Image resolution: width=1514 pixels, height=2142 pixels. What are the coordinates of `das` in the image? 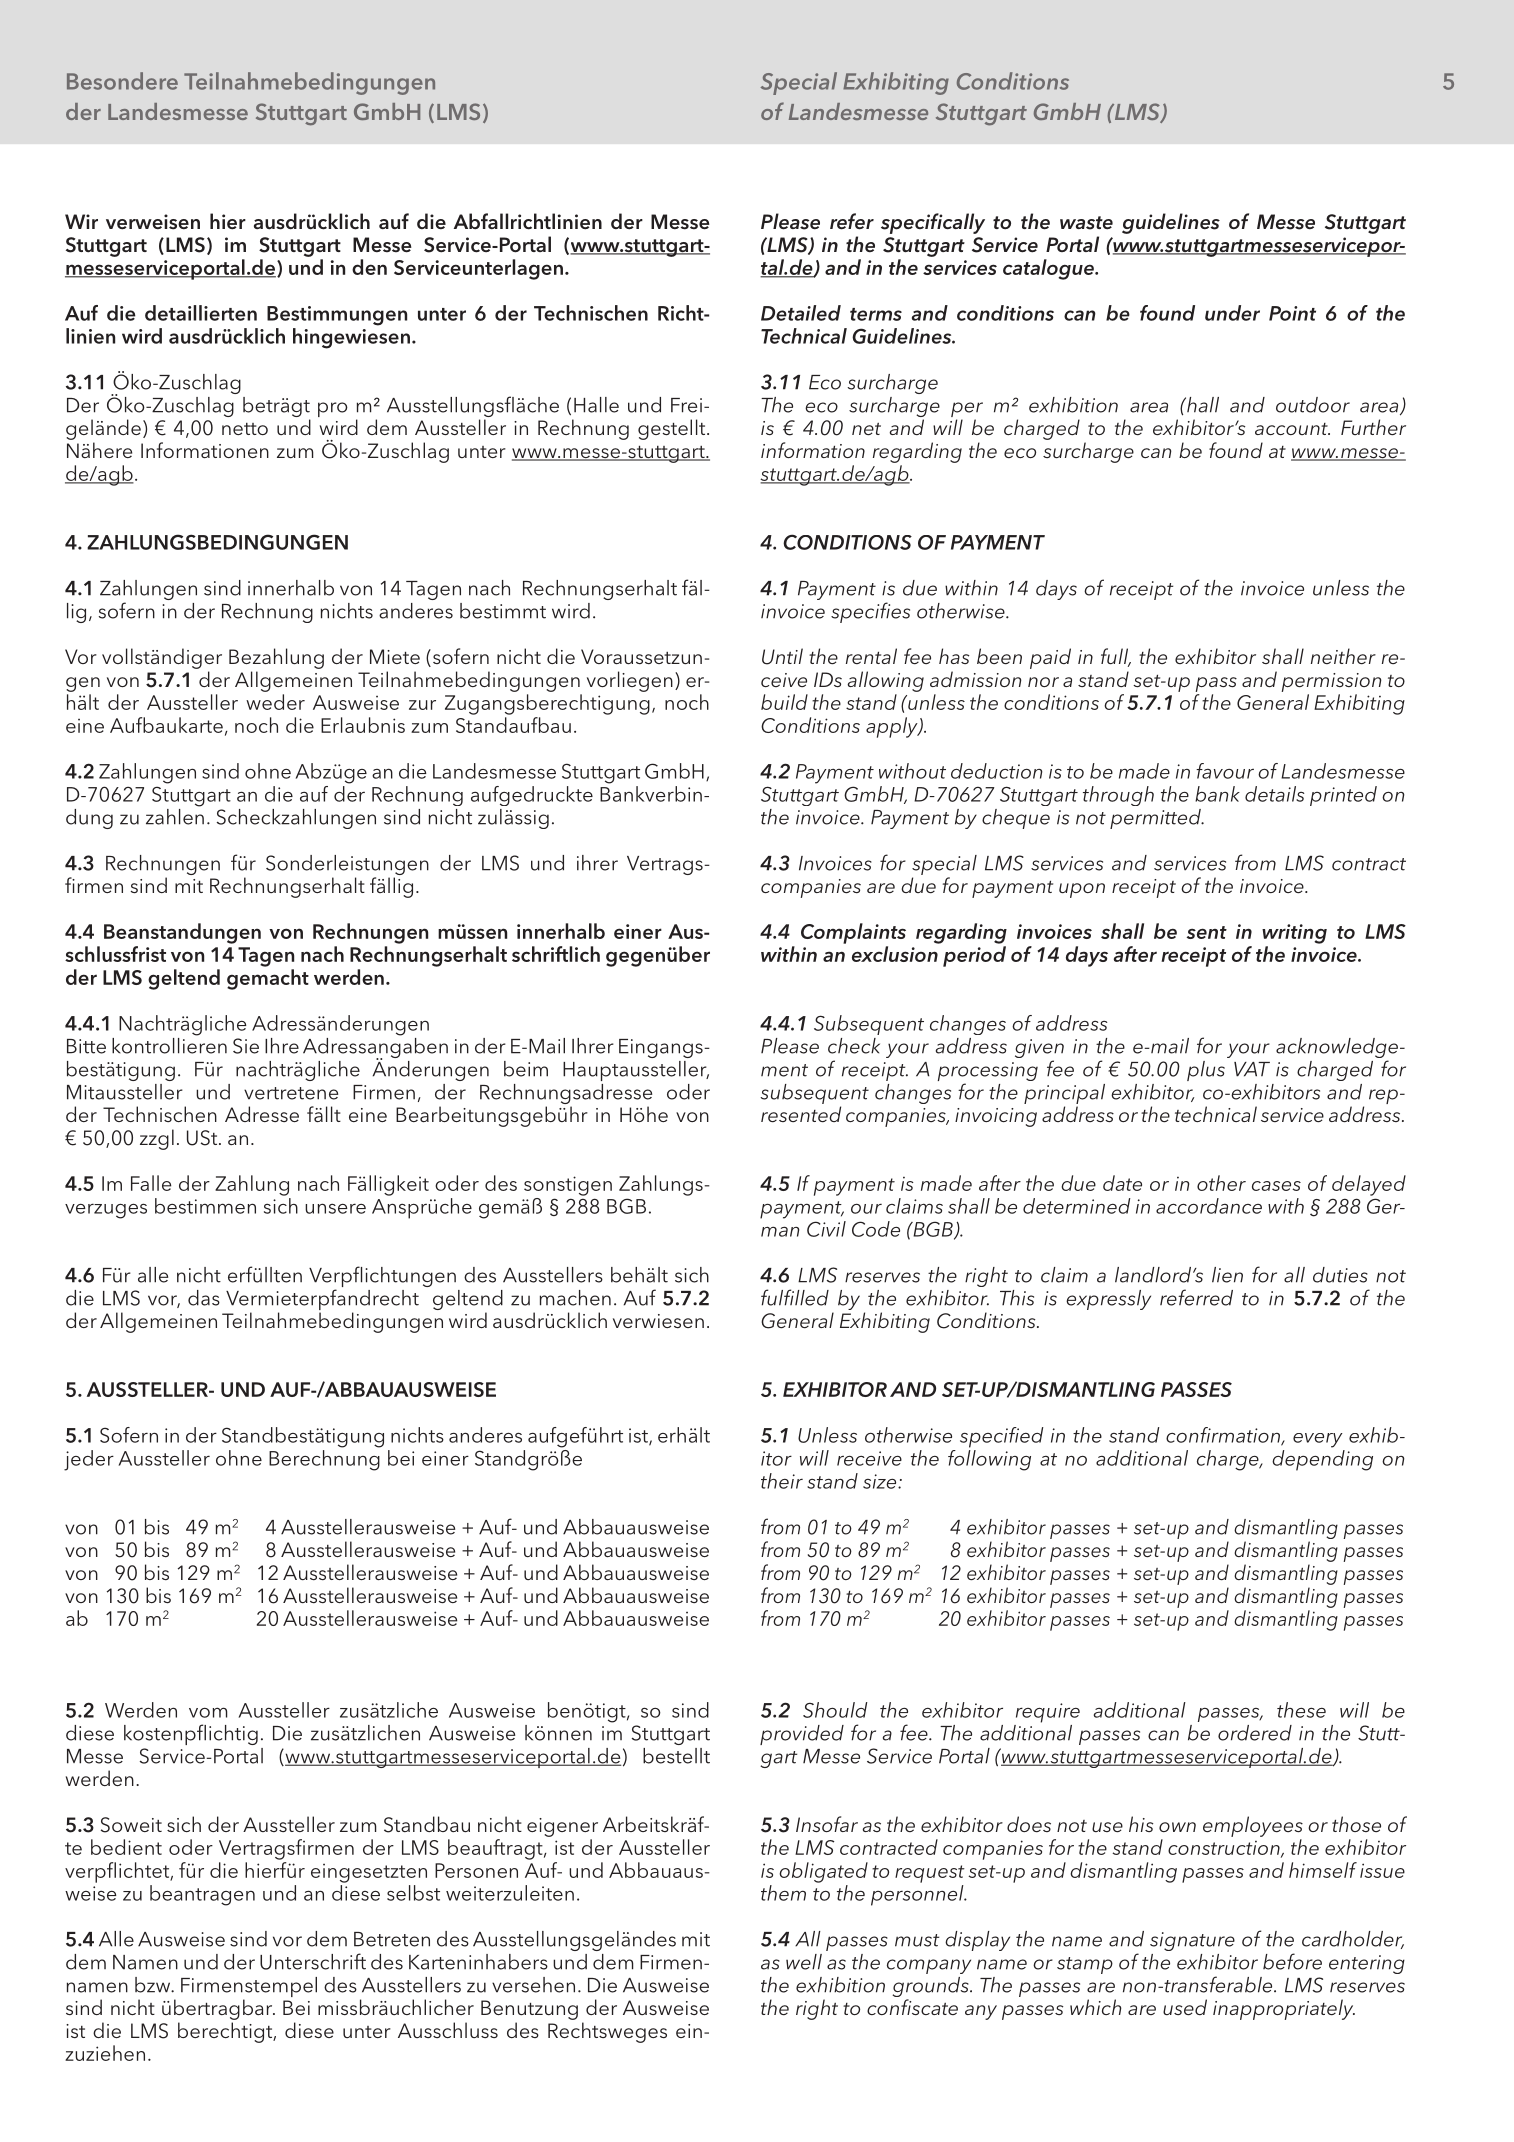 It's located at (204, 1298).
